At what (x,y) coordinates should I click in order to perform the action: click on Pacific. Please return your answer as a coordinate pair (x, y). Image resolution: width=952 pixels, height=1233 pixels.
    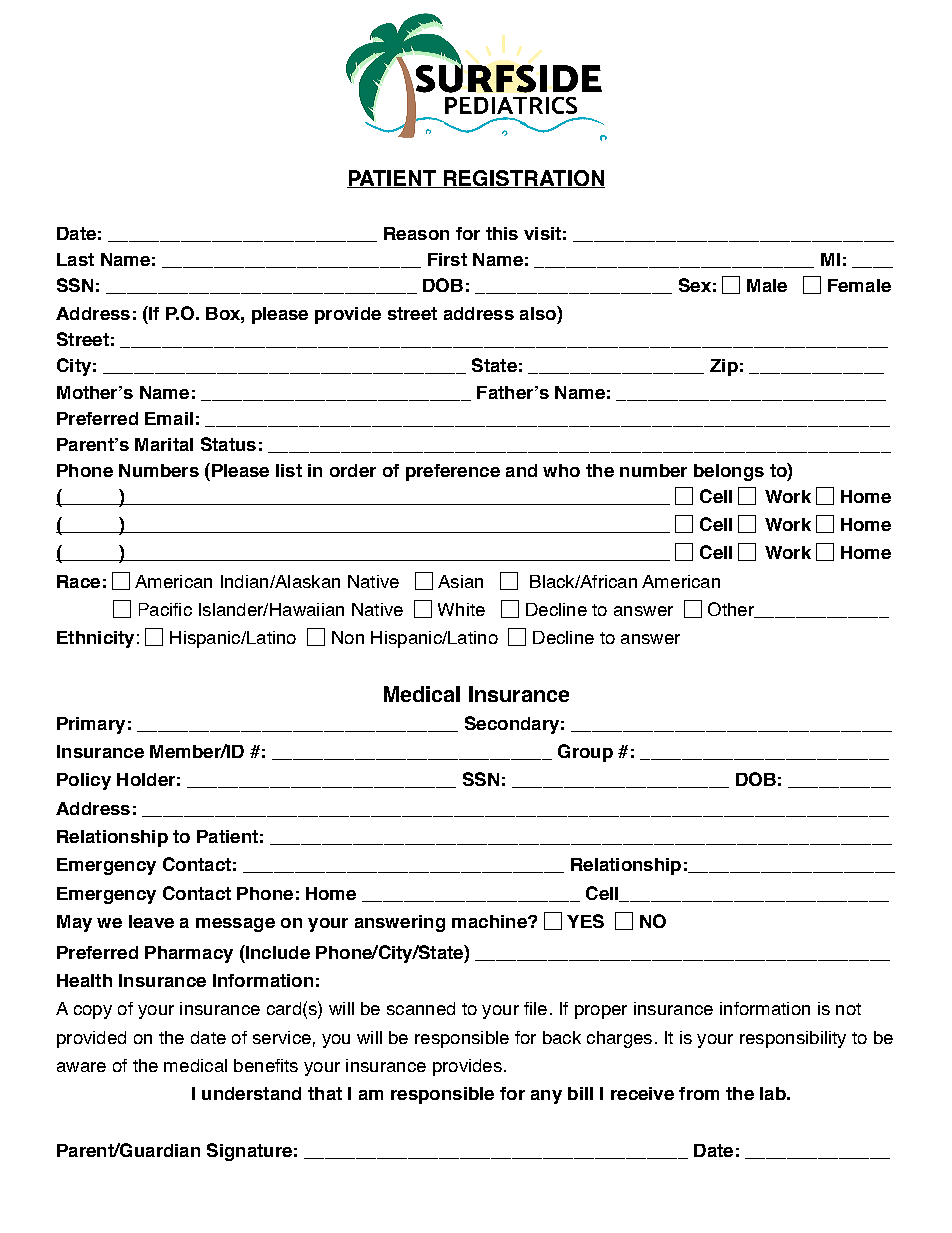
    Looking at the image, I should click on (165, 609).
